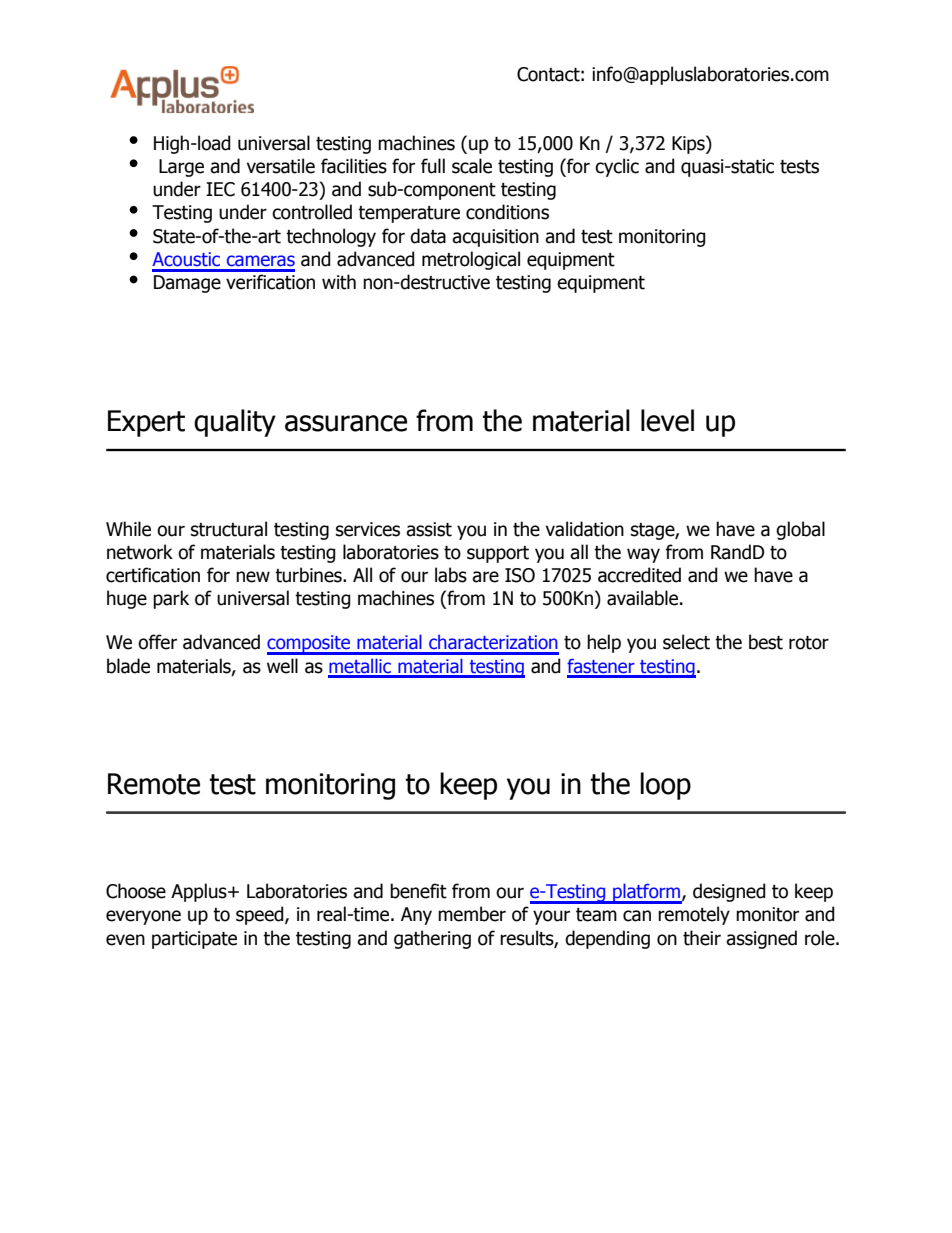 This page has width=952, height=1233. What do you see at coordinates (472, 166) in the page?
I see `scale` at bounding box center [472, 166].
